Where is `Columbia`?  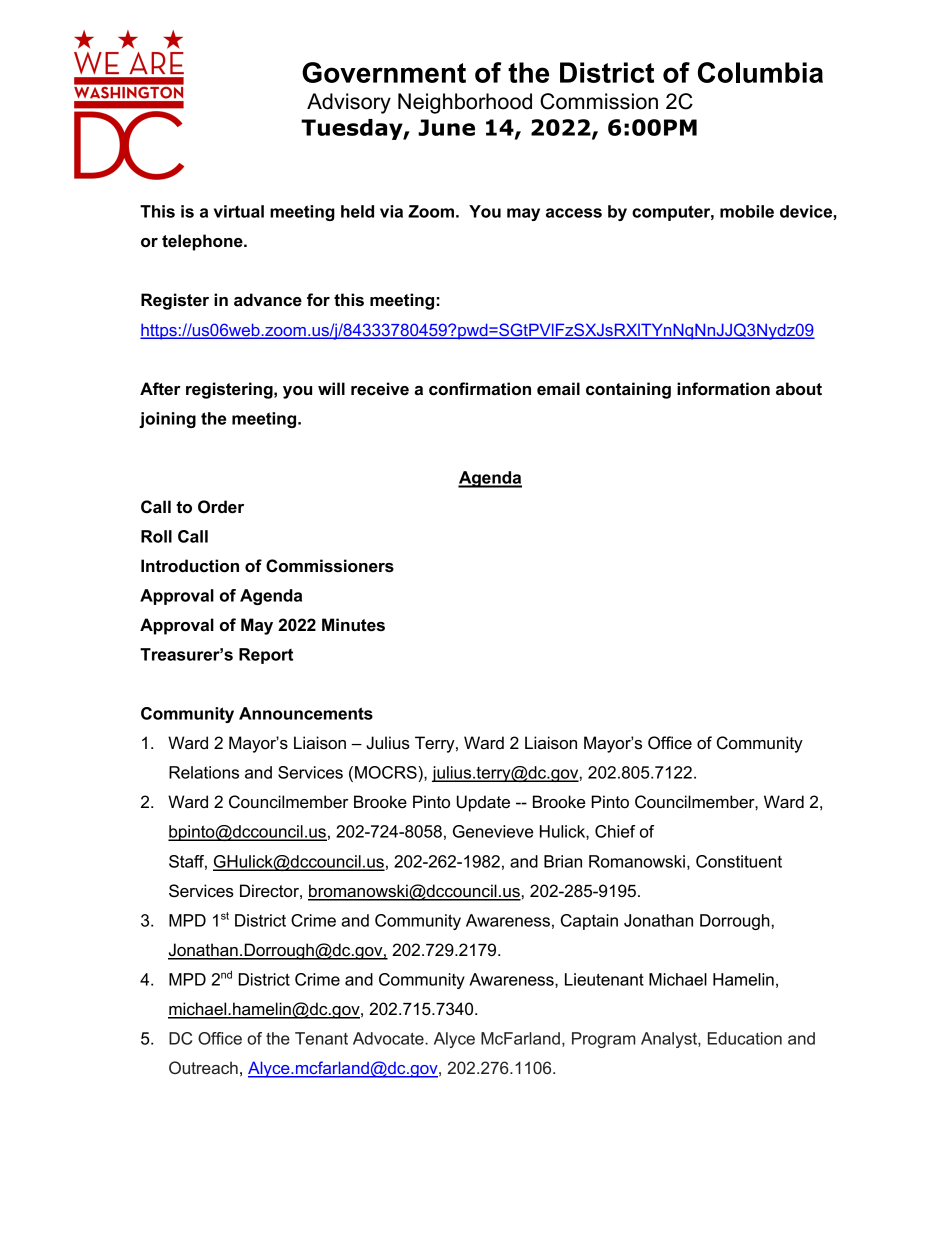
Columbia is located at coordinates (760, 72).
